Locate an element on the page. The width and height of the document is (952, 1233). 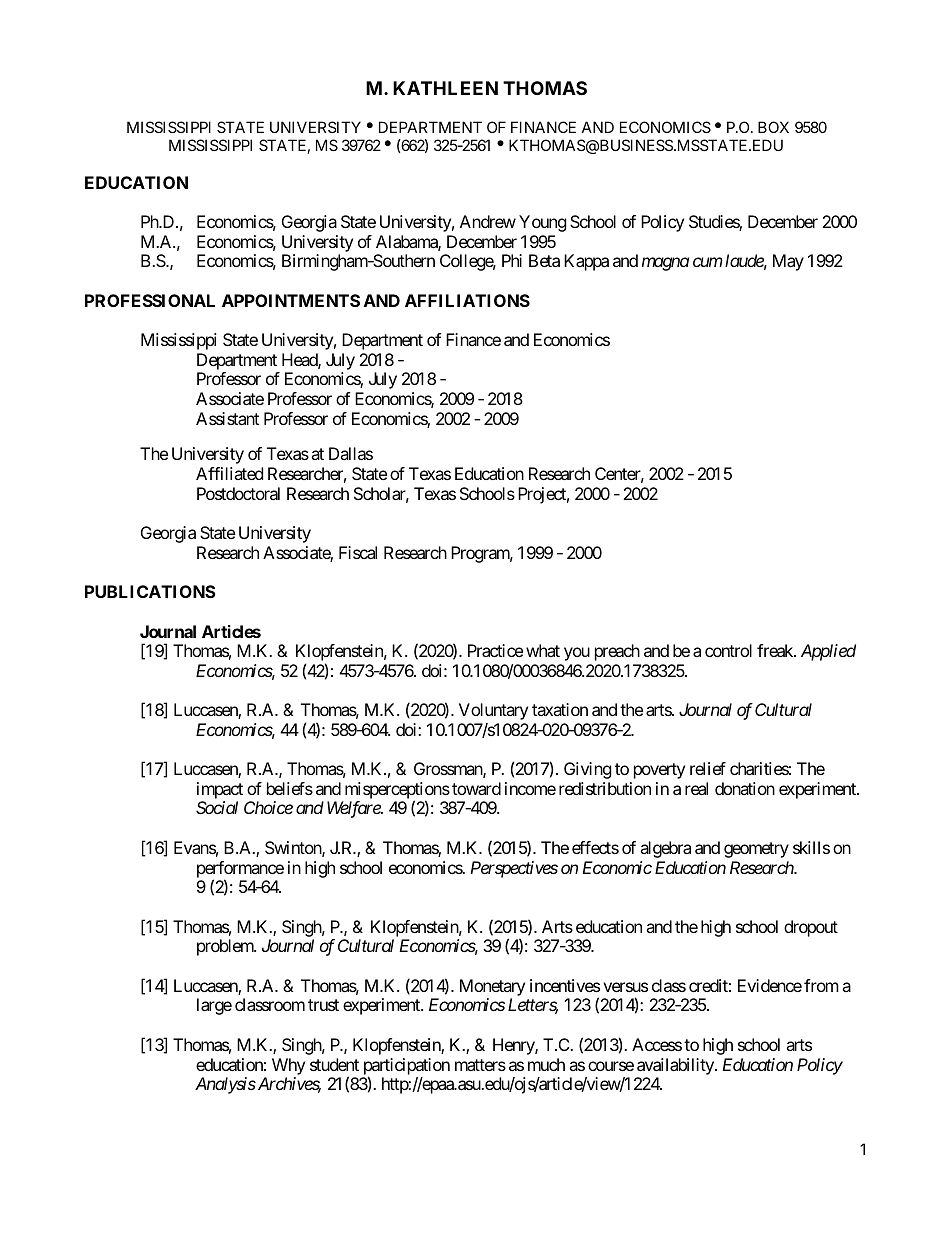
much is located at coordinates (546, 1064).
